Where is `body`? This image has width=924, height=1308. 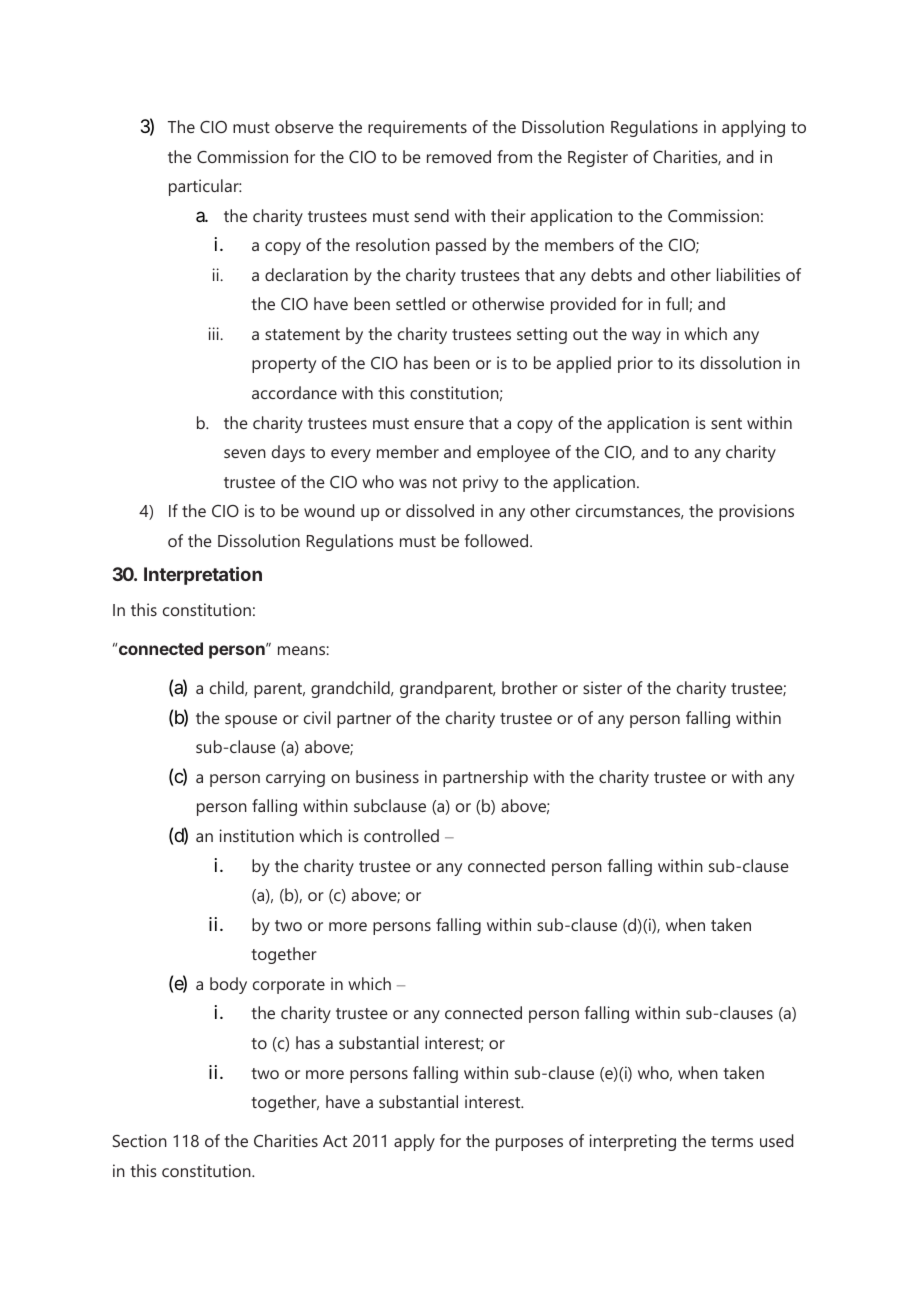
body is located at coordinates (228, 985).
